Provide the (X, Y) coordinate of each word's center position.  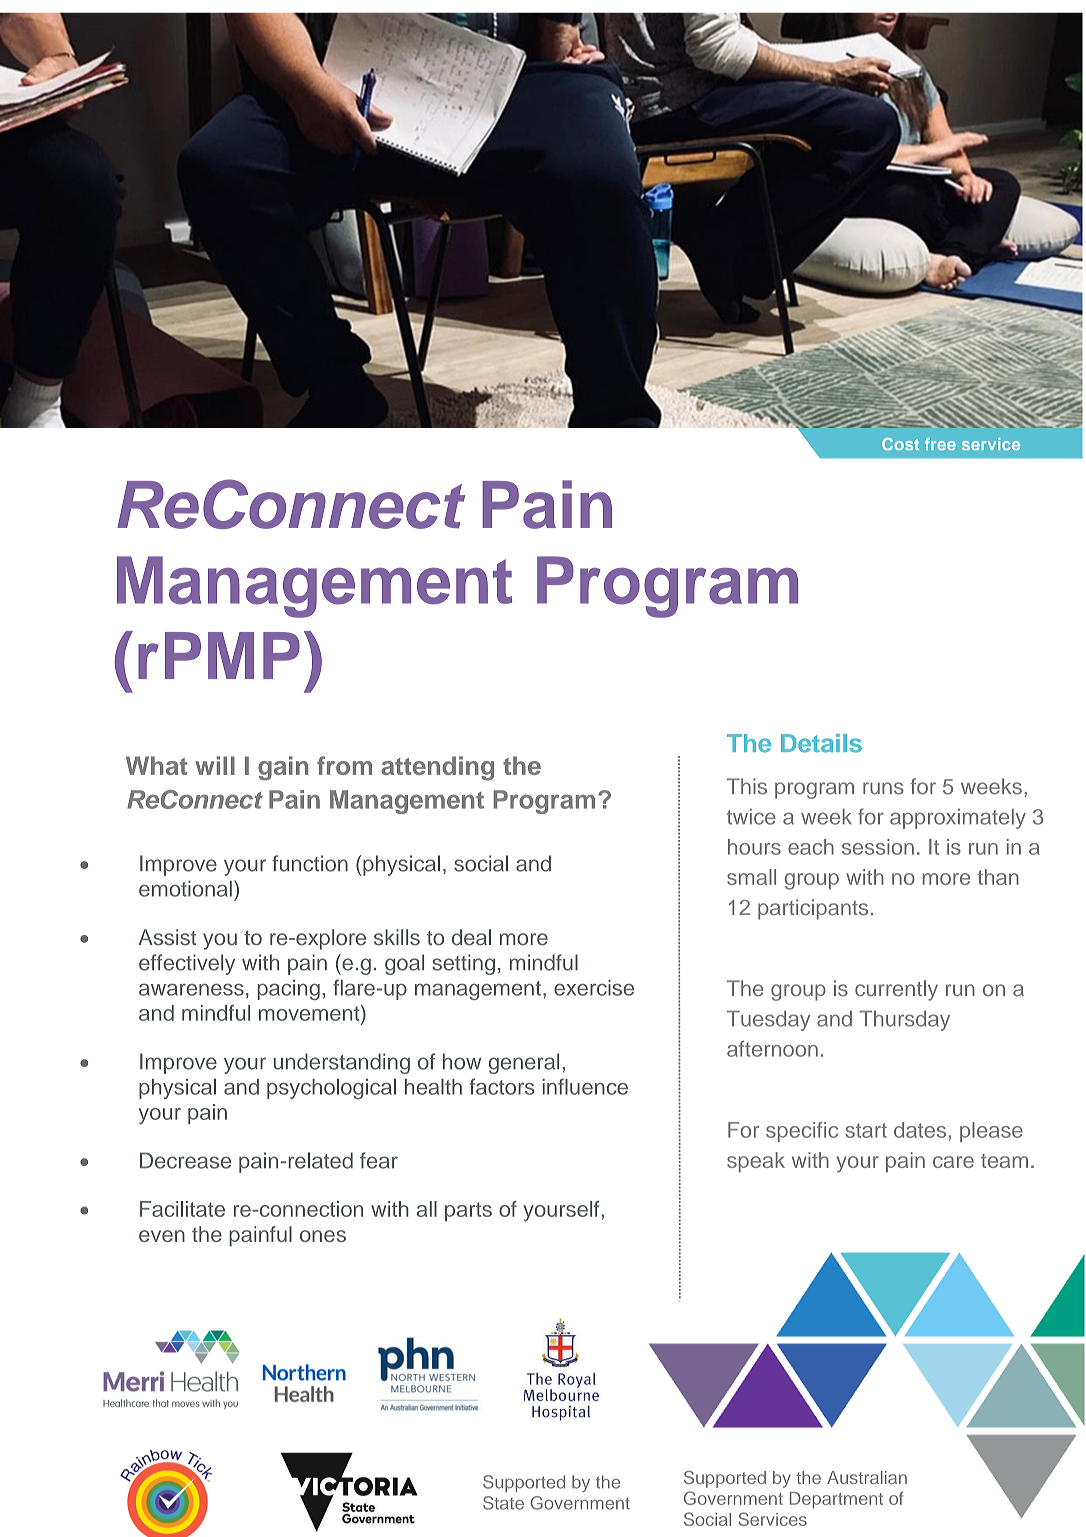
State (503, 1503)
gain (283, 768)
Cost (900, 444)
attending (437, 768)
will (215, 765)
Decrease (185, 1160)
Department (836, 1500)
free (940, 444)
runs (883, 788)
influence (585, 1086)
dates (921, 1130)
